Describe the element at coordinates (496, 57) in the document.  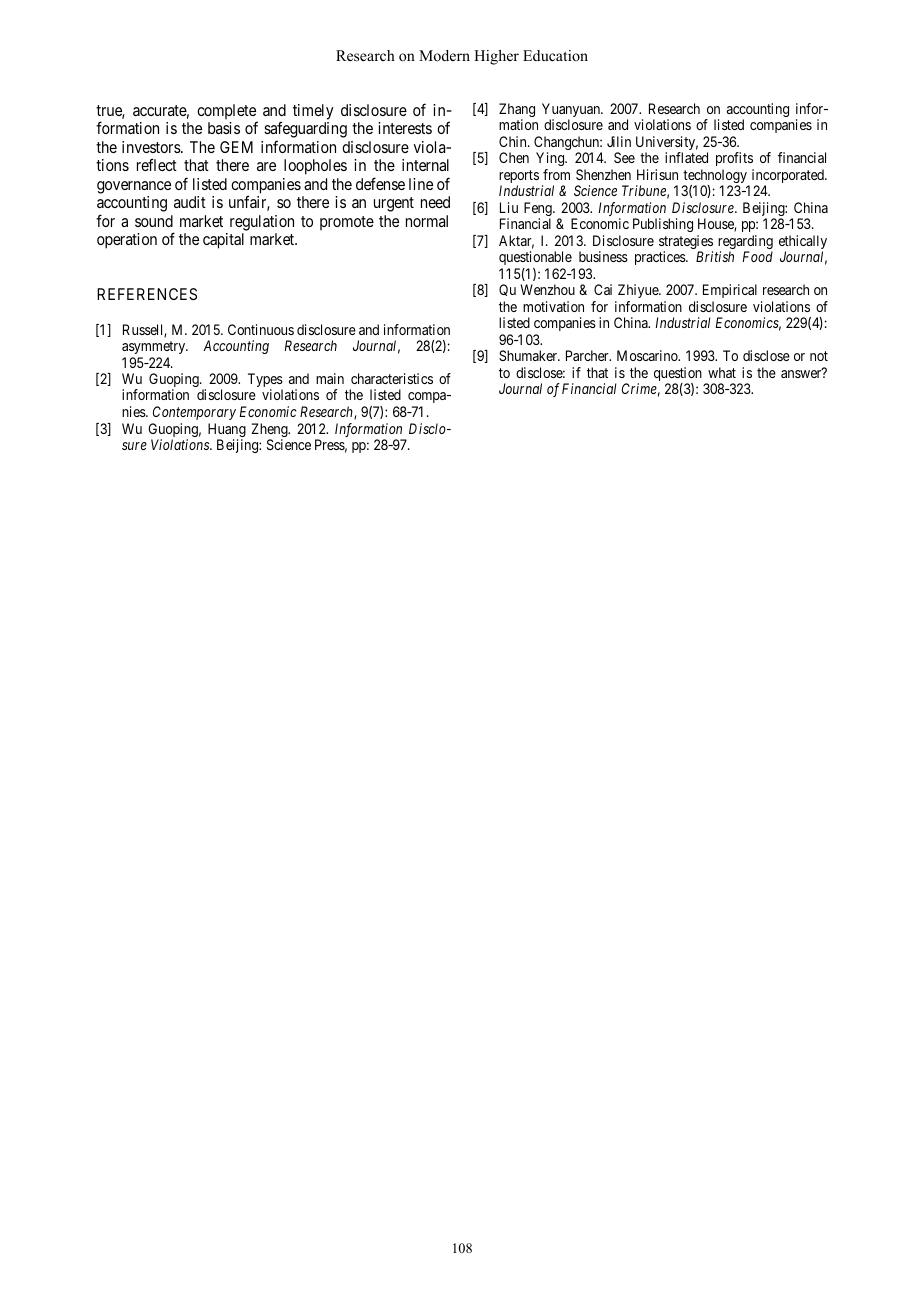
I see `Higher` at that location.
